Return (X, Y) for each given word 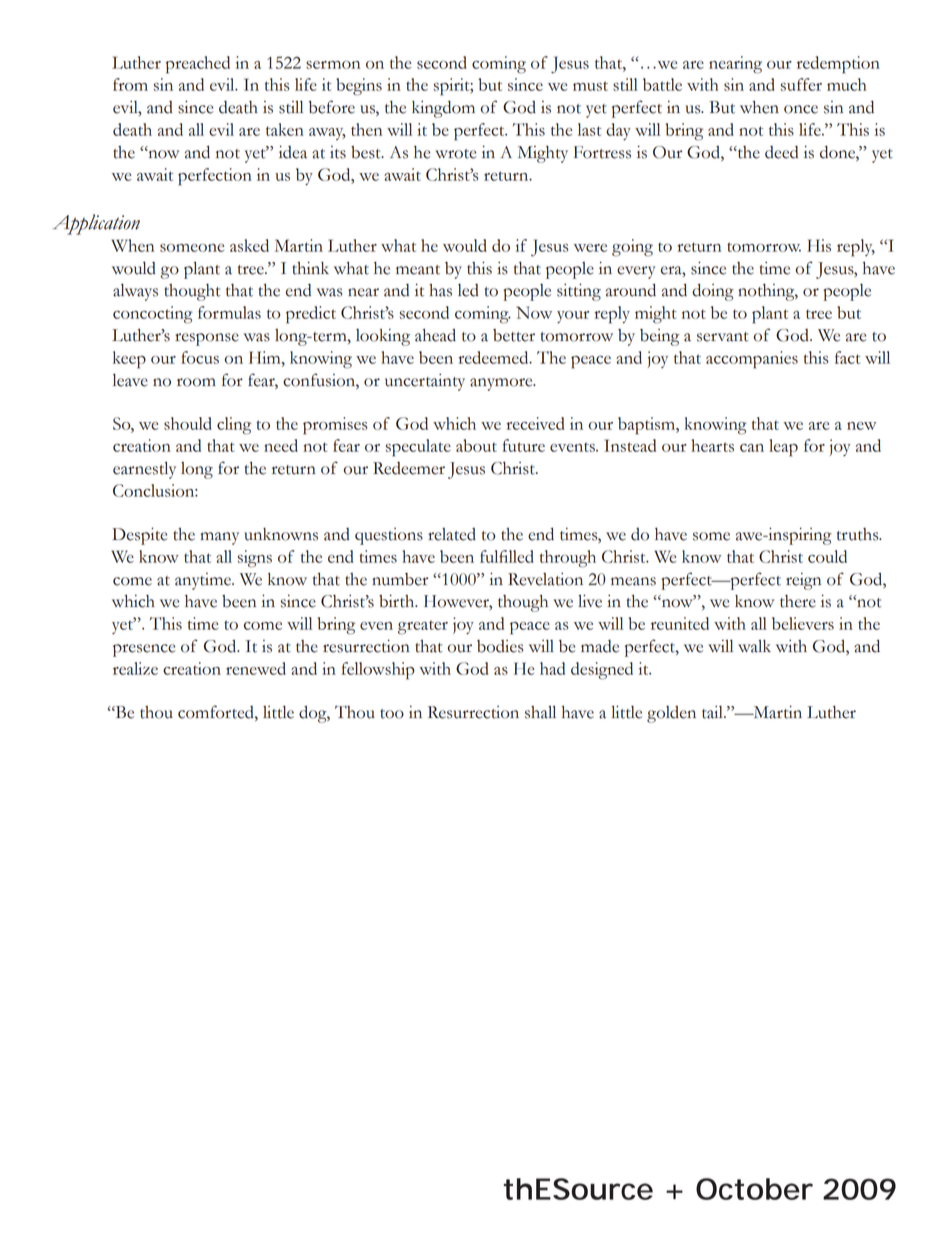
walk (754, 646)
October (754, 1189)
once (801, 109)
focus (200, 357)
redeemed (494, 357)
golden (671, 714)
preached (198, 65)
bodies (500, 646)
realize (135, 668)
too (392, 714)
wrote (455, 154)
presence (144, 650)
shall (540, 712)
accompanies (752, 360)
